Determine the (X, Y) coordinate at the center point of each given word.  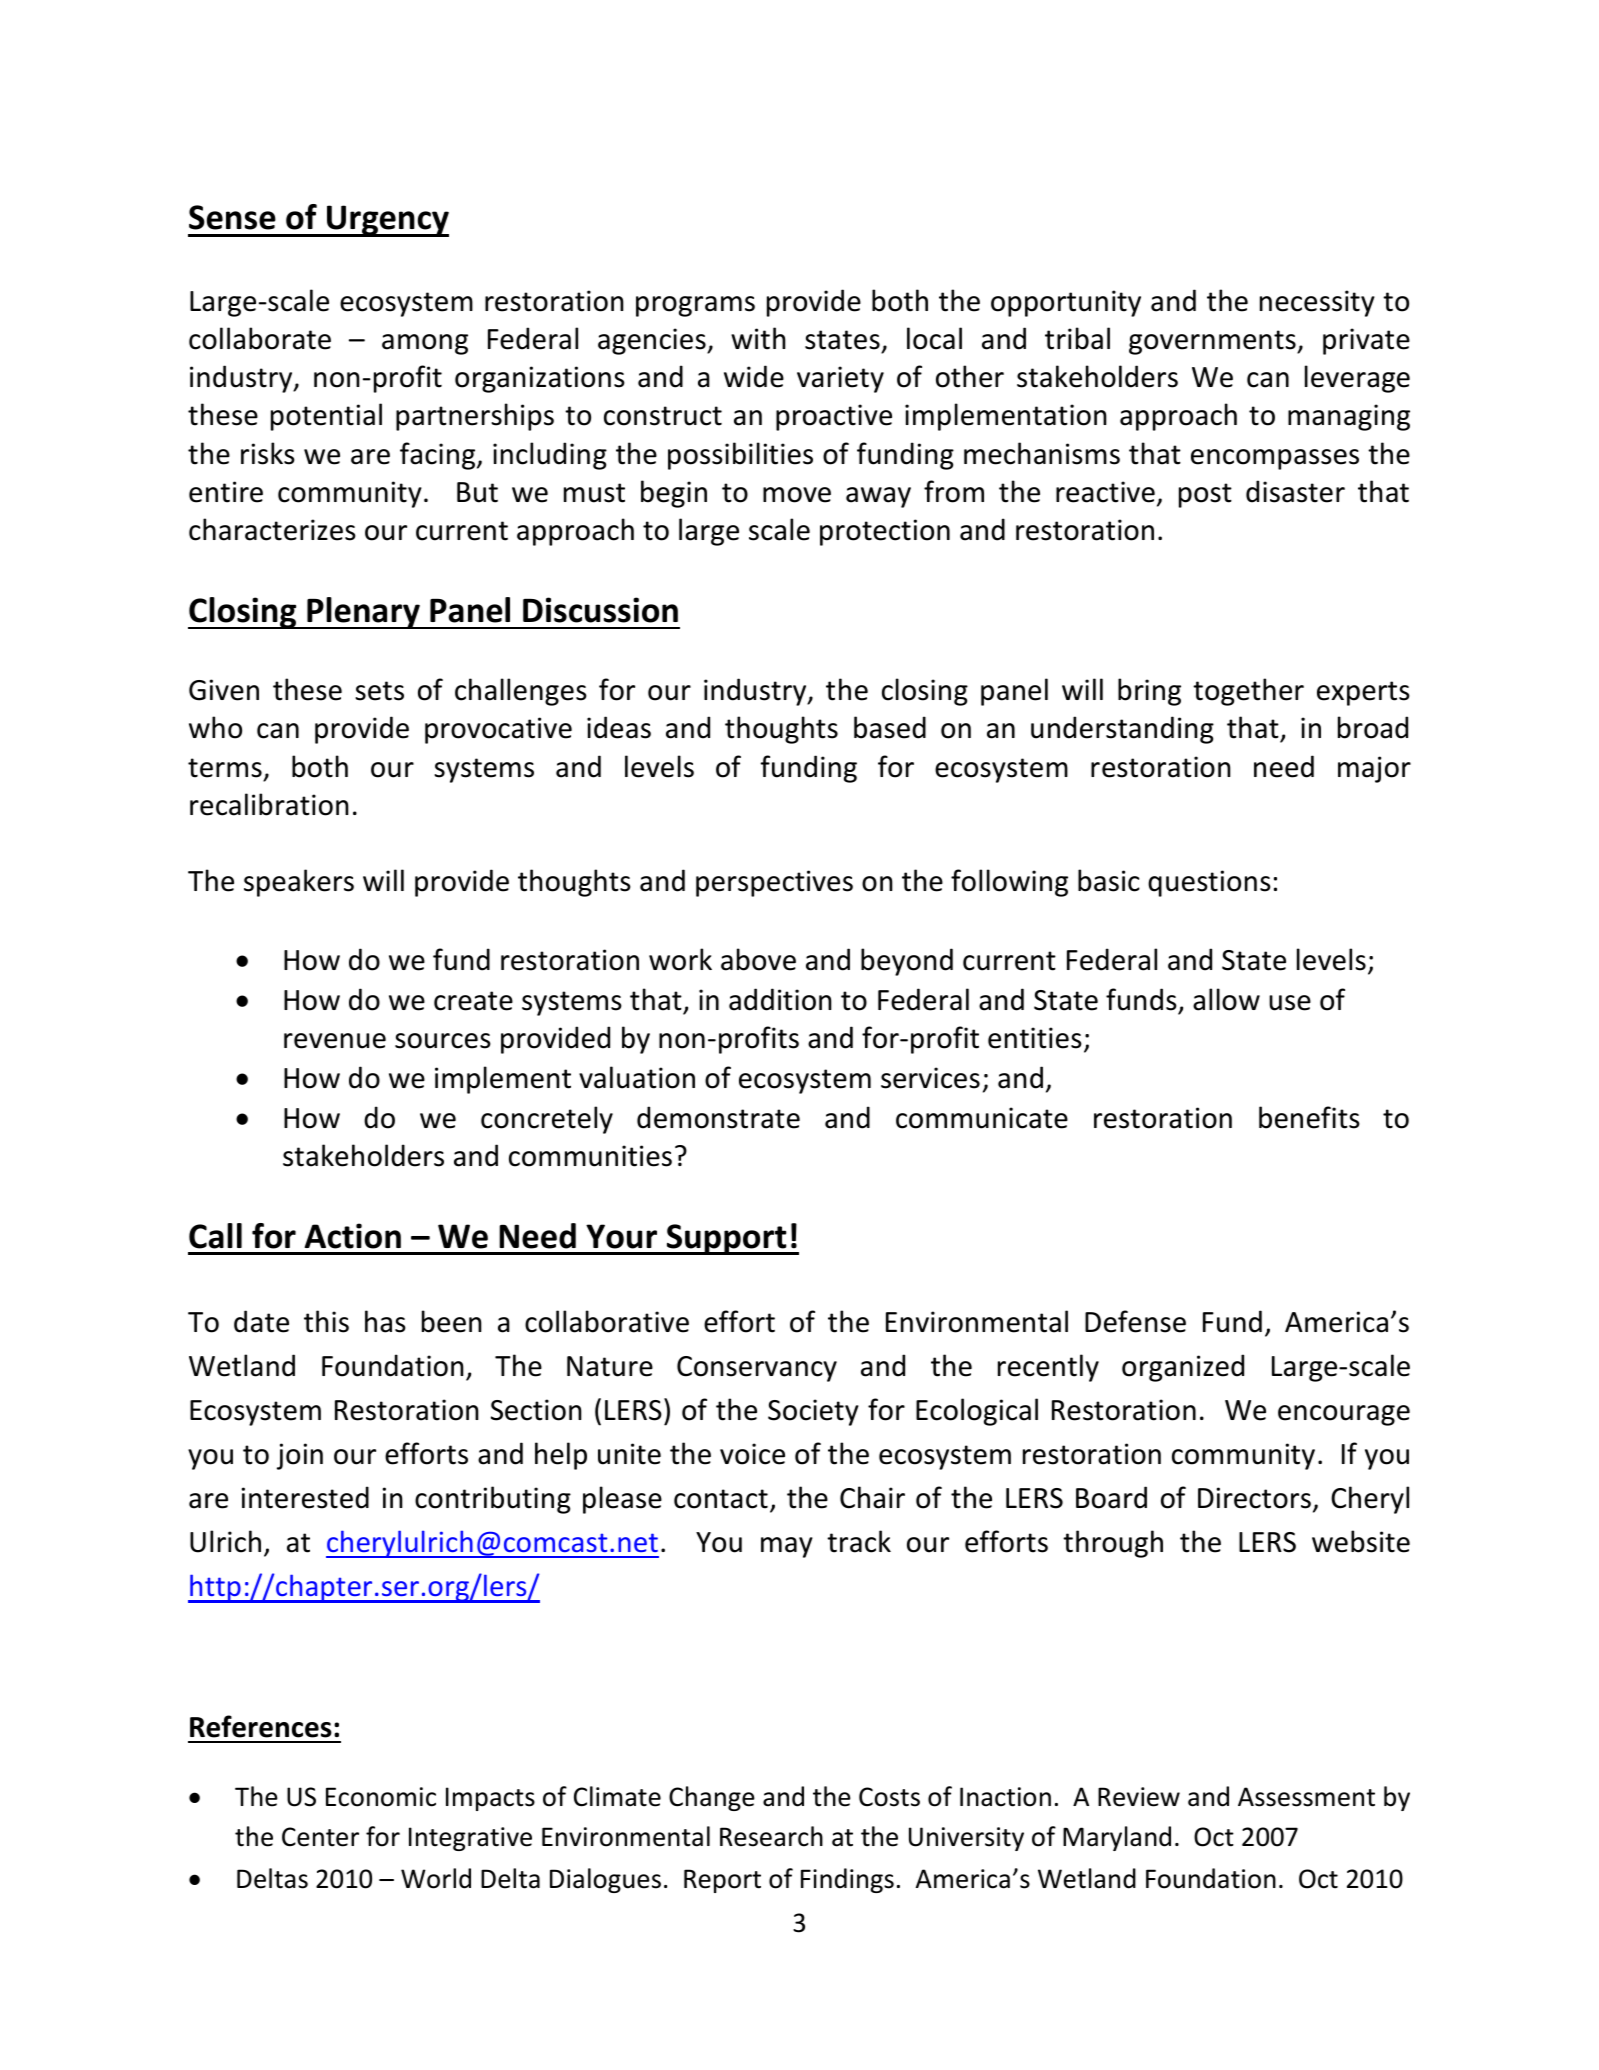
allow (1226, 999)
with (758, 338)
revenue (335, 1041)
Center (320, 1837)
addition (780, 999)
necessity (1317, 303)
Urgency (387, 221)
